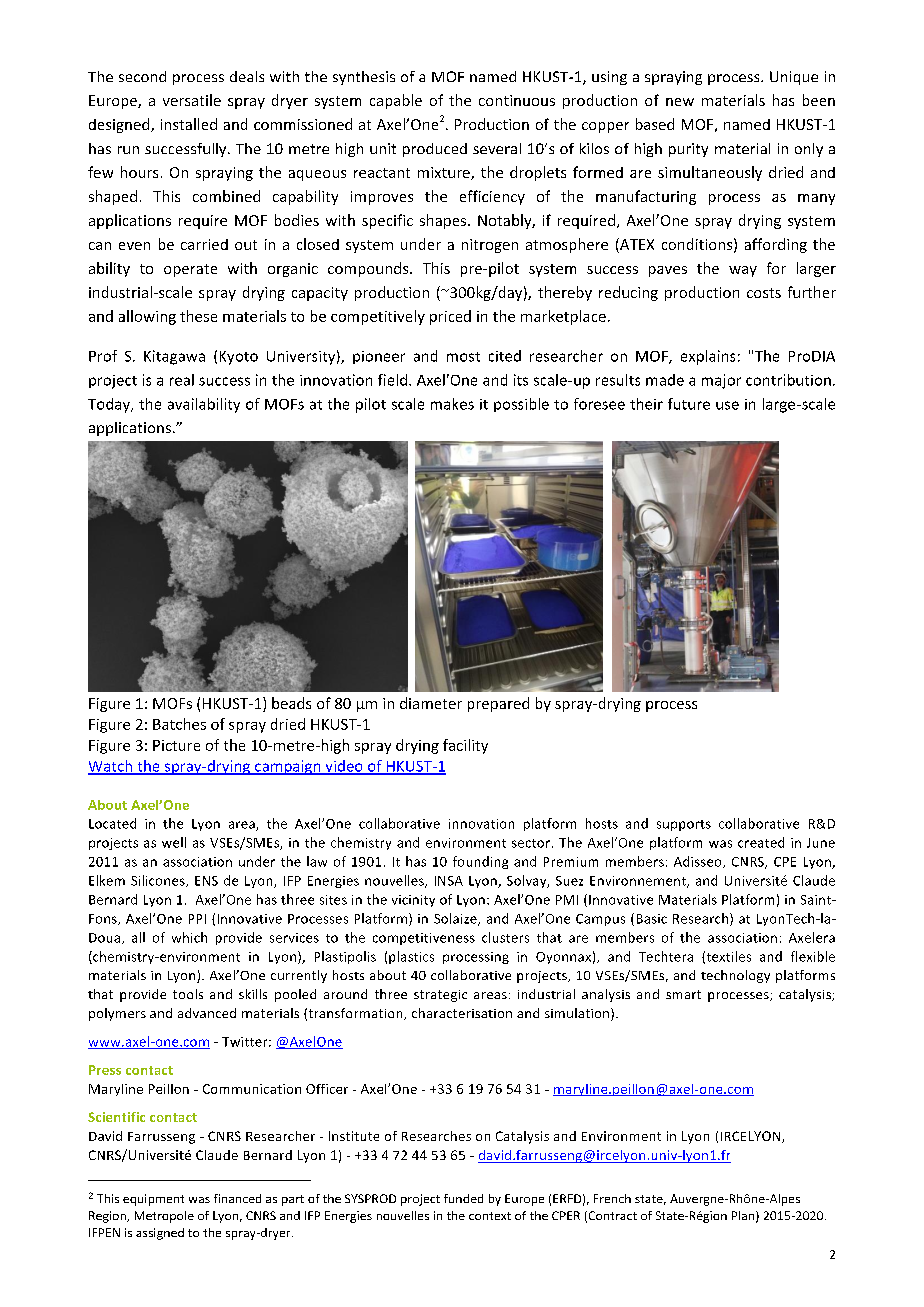  Describe the element at coordinates (424, 939) in the screenshot. I see `competitiveness` at that location.
